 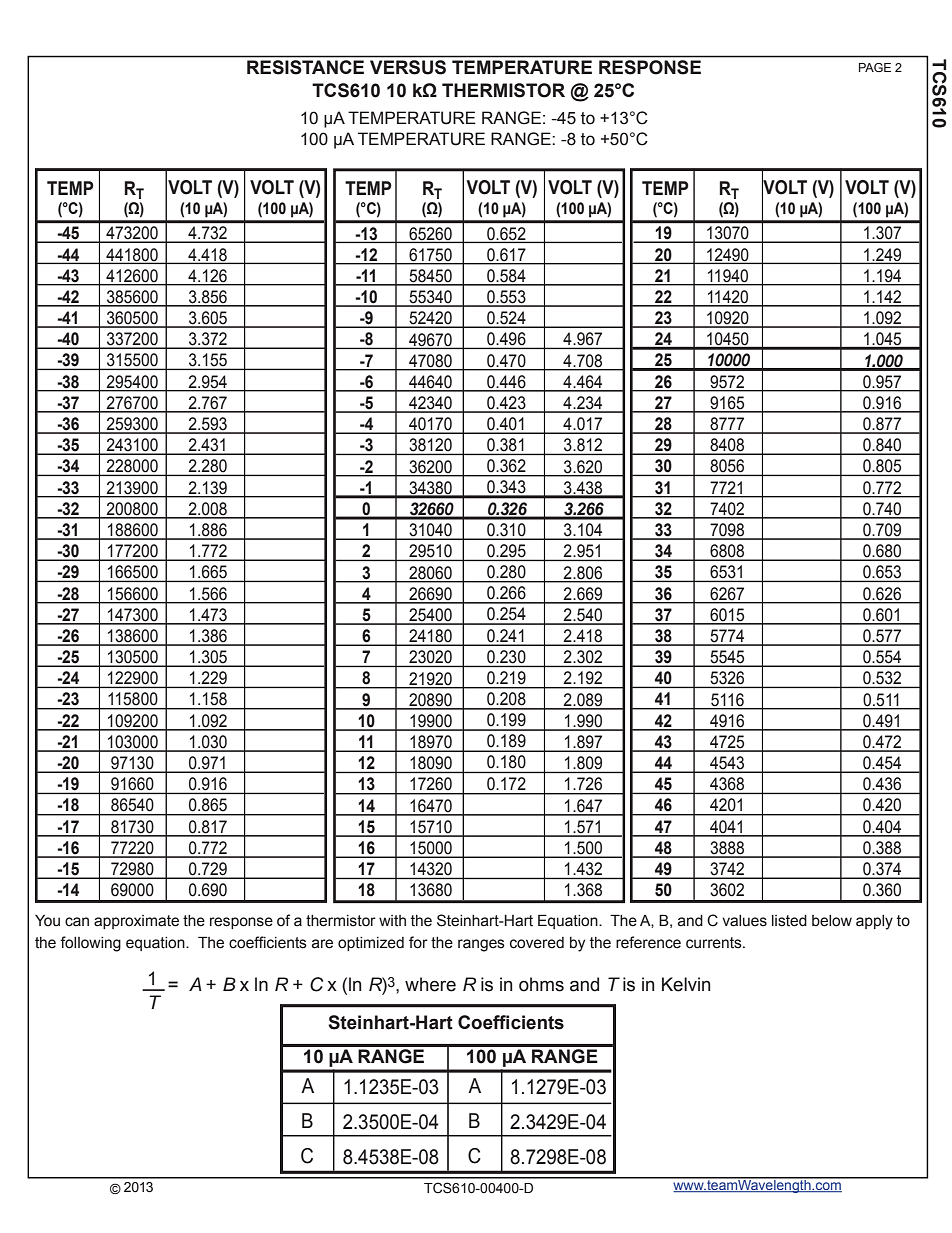 What do you see at coordinates (418, 942) in the screenshot?
I see `for` at bounding box center [418, 942].
